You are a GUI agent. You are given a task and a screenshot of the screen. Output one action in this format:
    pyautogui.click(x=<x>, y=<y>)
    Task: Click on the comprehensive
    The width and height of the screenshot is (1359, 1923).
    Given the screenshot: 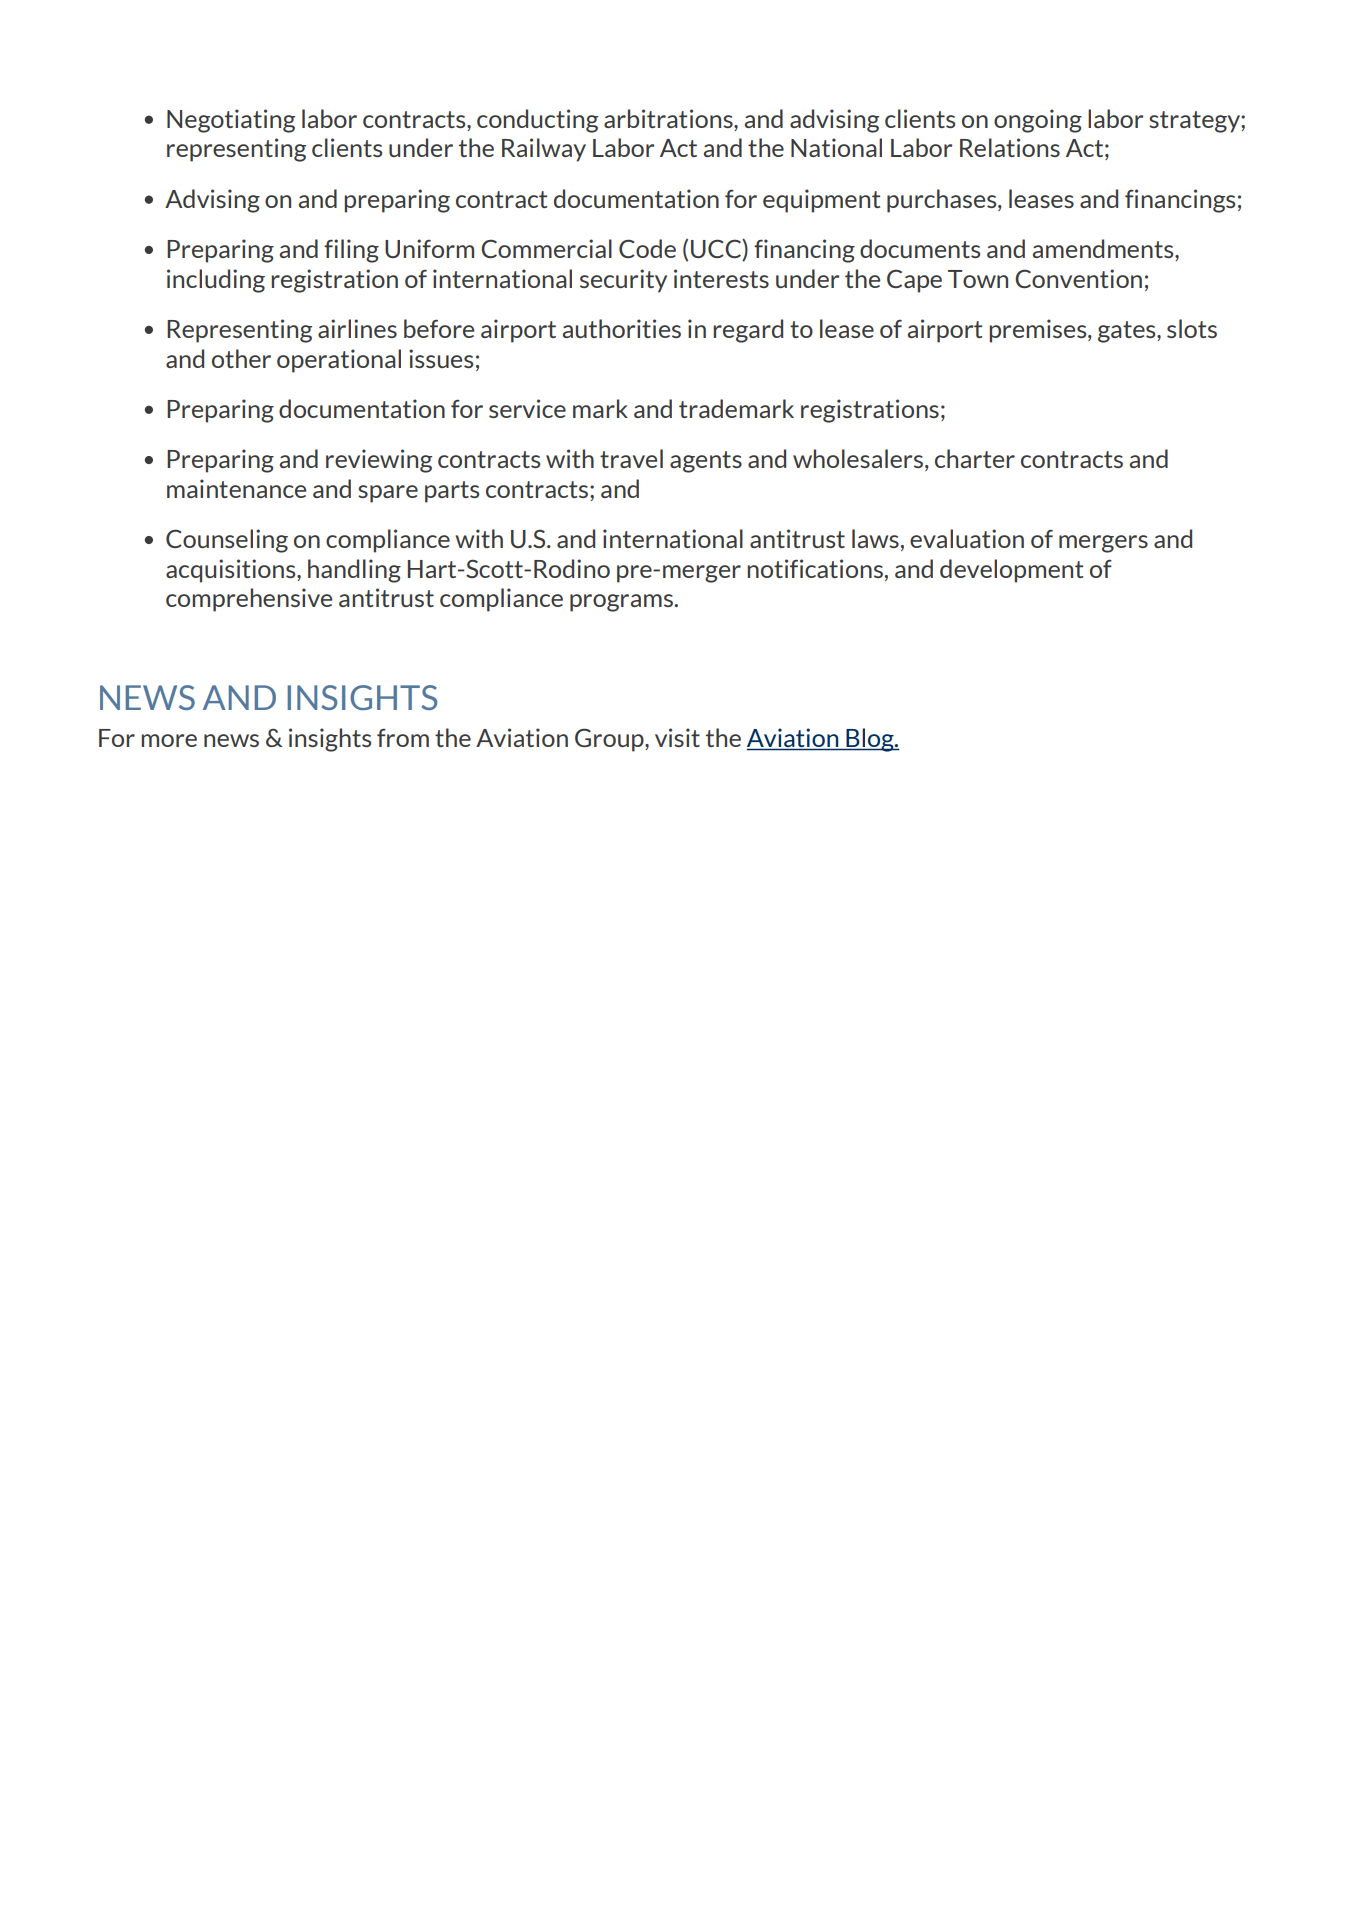 What is the action you would take?
    pyautogui.click(x=249, y=600)
